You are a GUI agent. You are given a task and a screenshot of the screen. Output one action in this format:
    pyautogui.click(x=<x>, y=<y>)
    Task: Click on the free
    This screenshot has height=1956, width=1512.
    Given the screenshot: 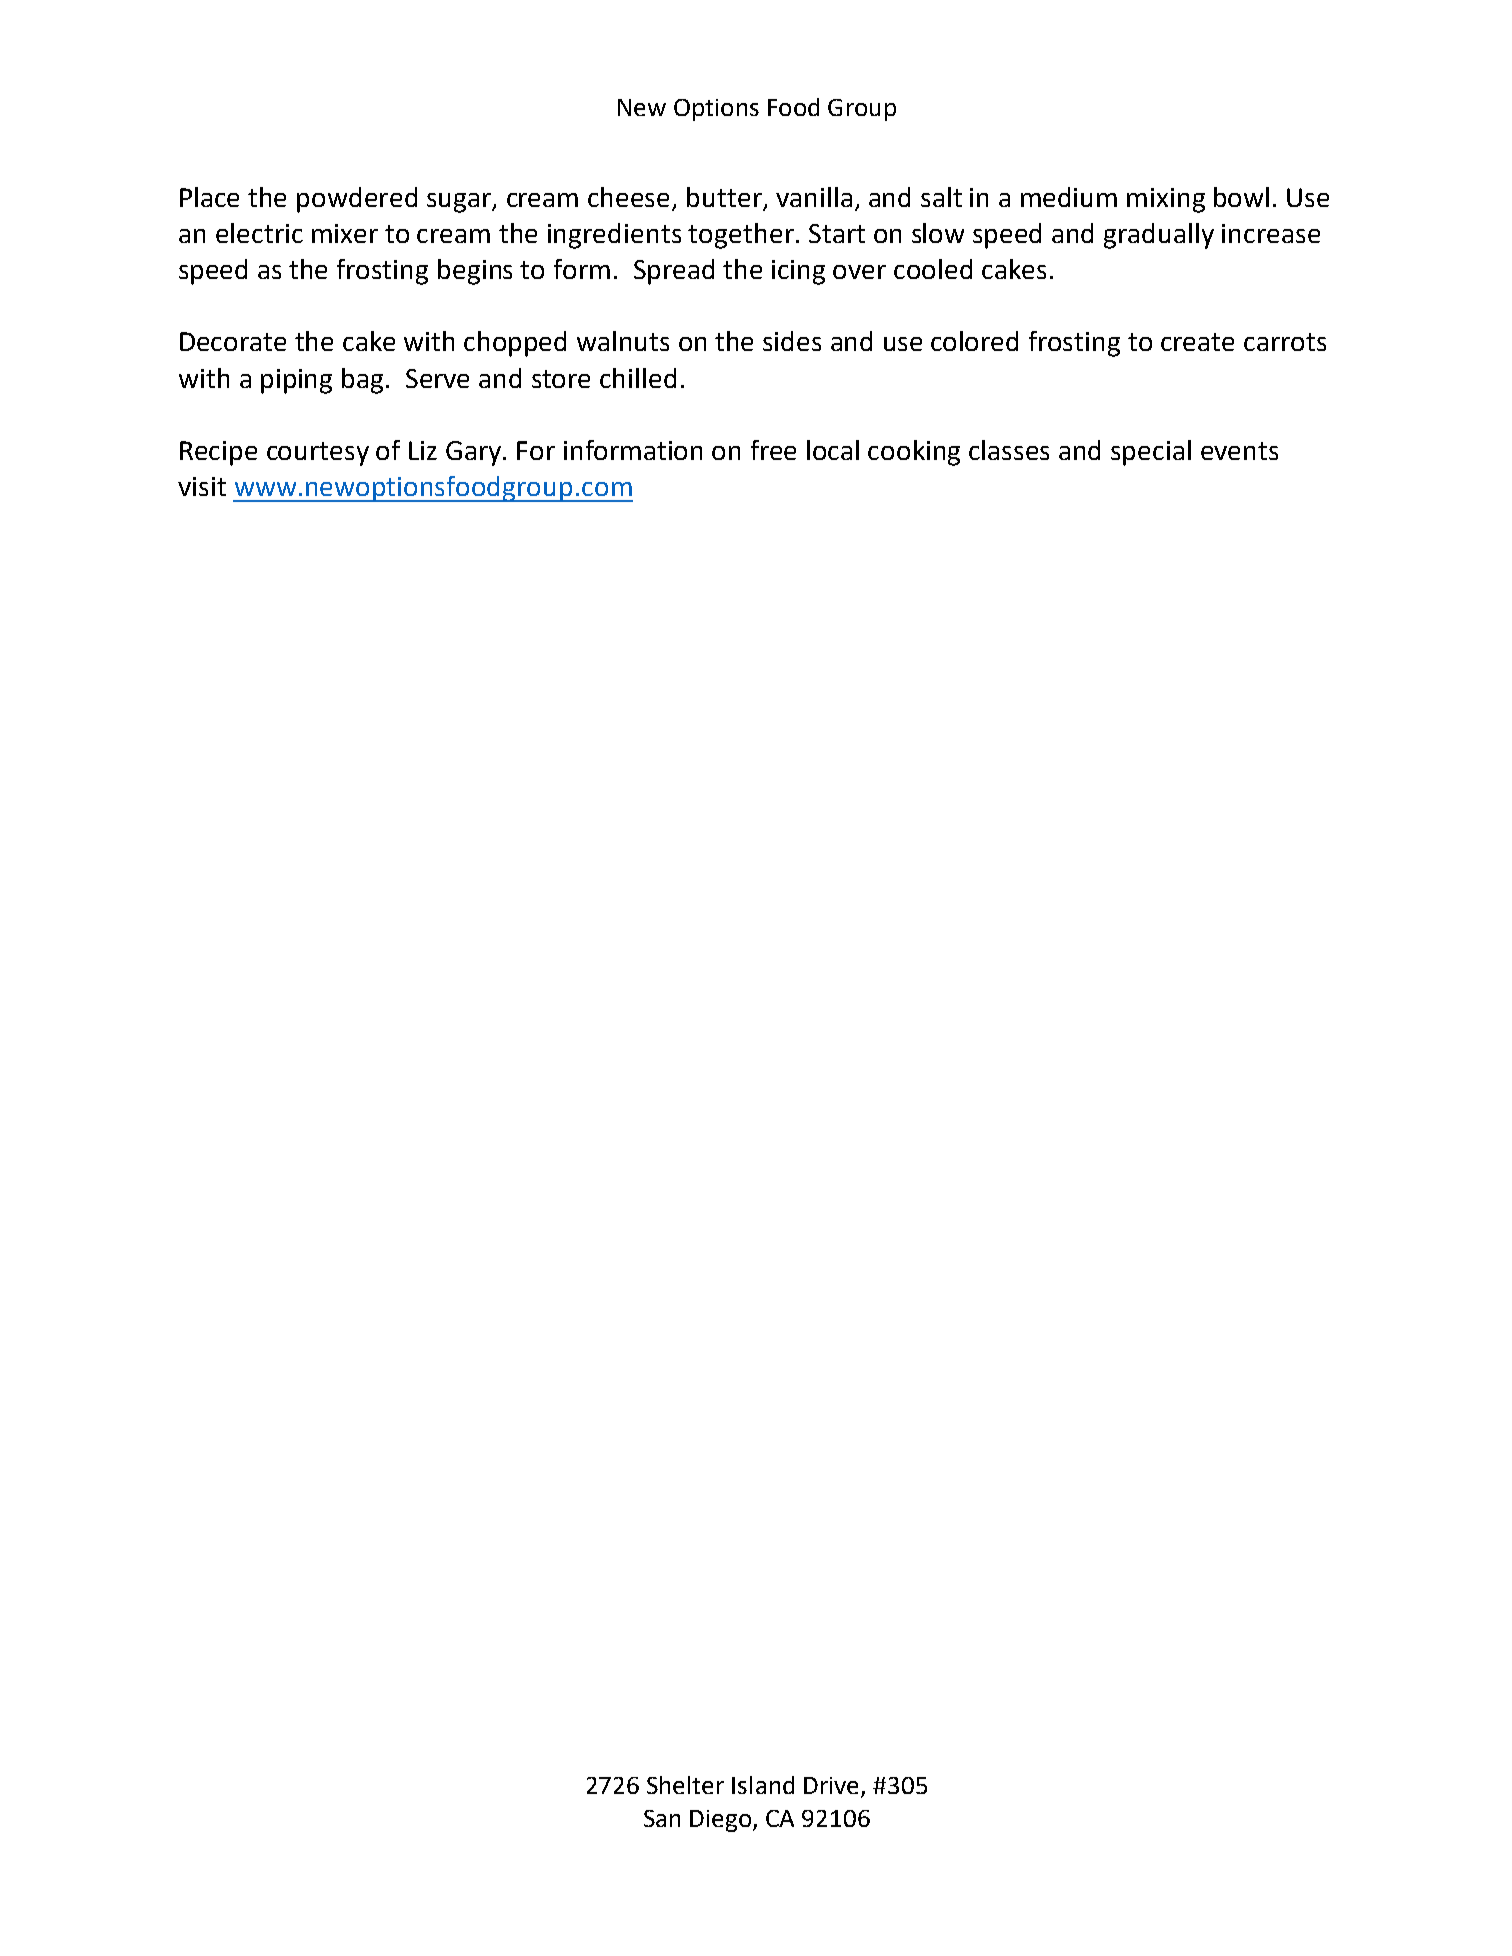 What is the action you would take?
    pyautogui.click(x=773, y=450)
